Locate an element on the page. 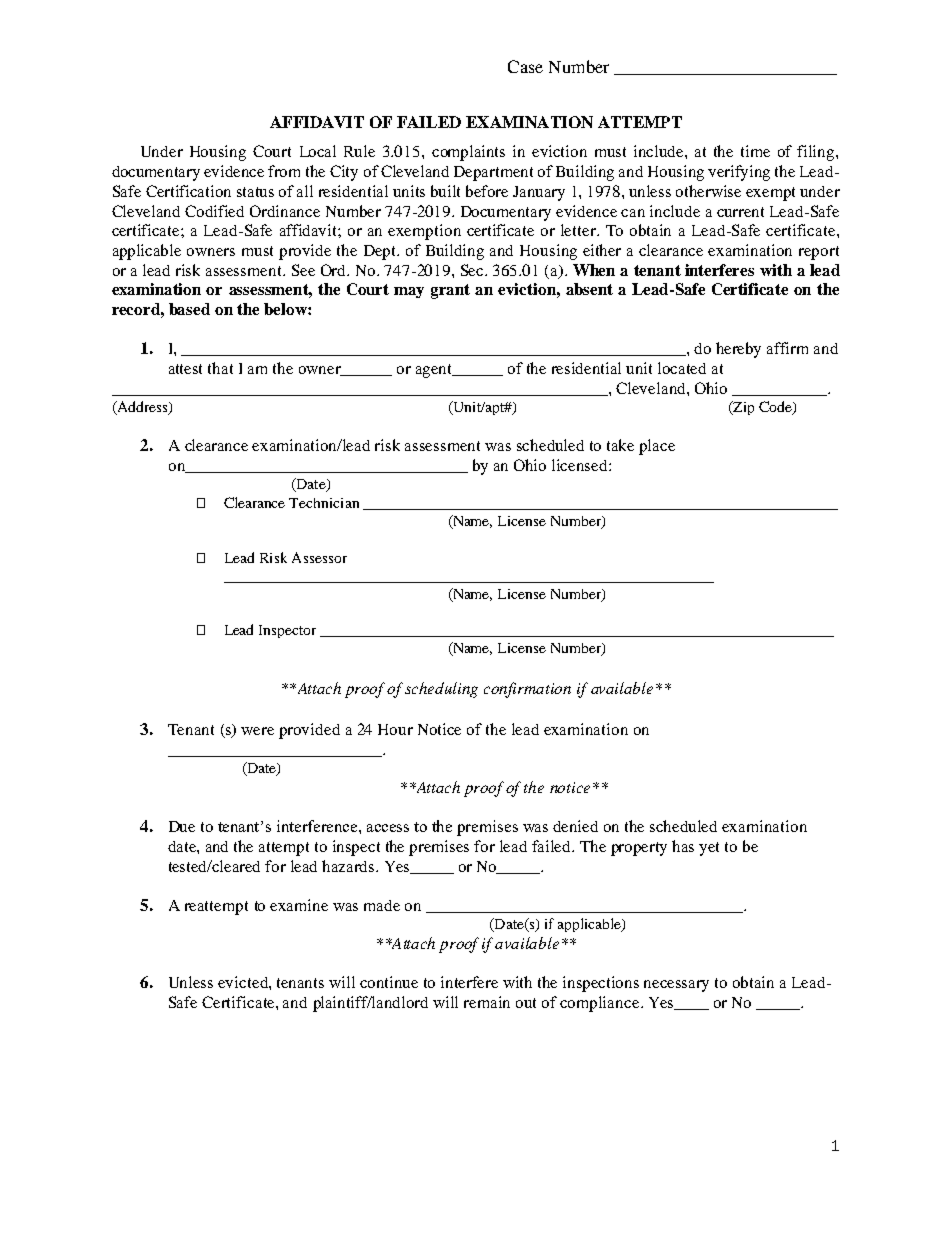 The width and height of the image is (952, 1233). time is located at coordinates (755, 151).
